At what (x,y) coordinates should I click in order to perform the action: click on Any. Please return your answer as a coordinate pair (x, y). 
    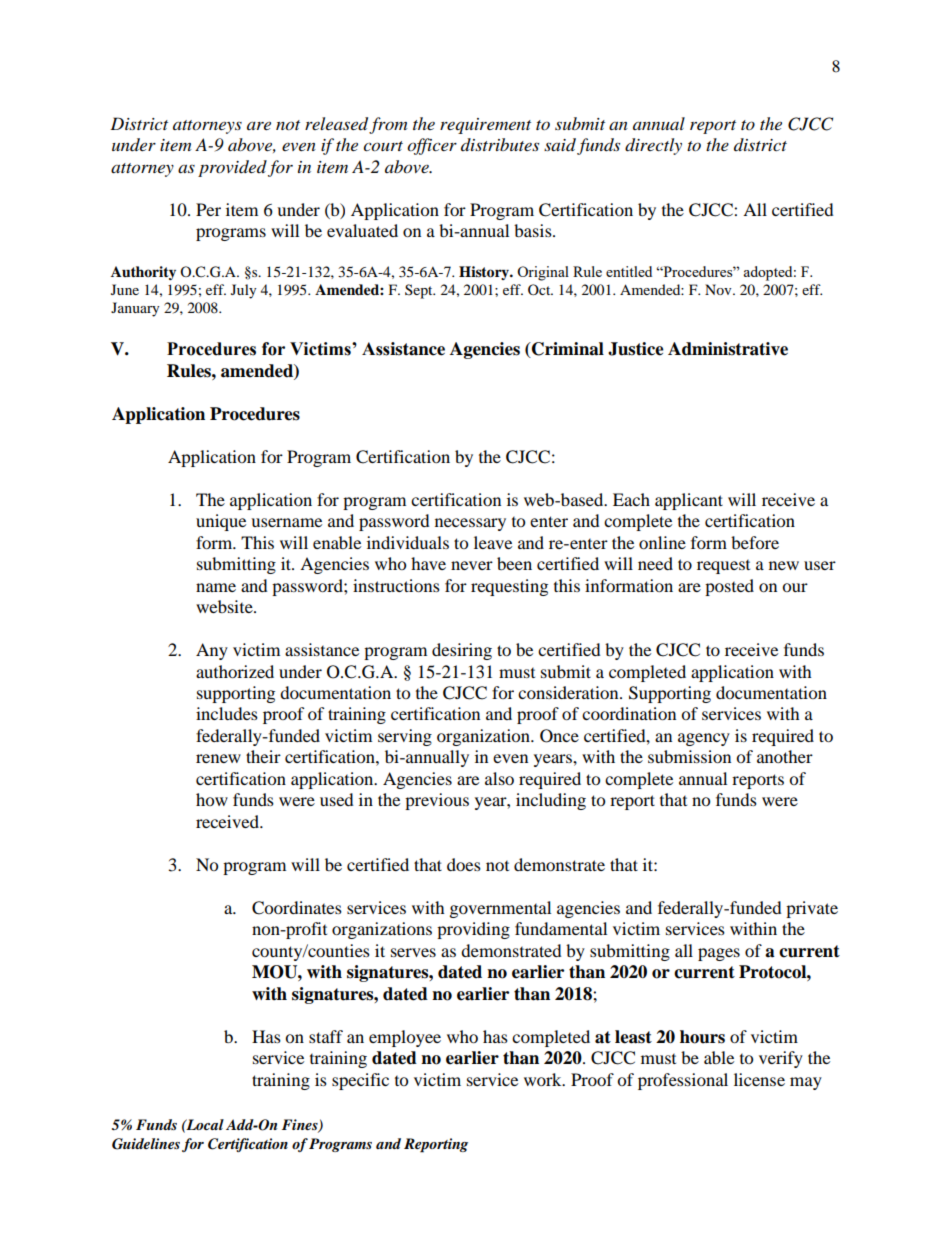
    Looking at the image, I should click on (212, 651).
